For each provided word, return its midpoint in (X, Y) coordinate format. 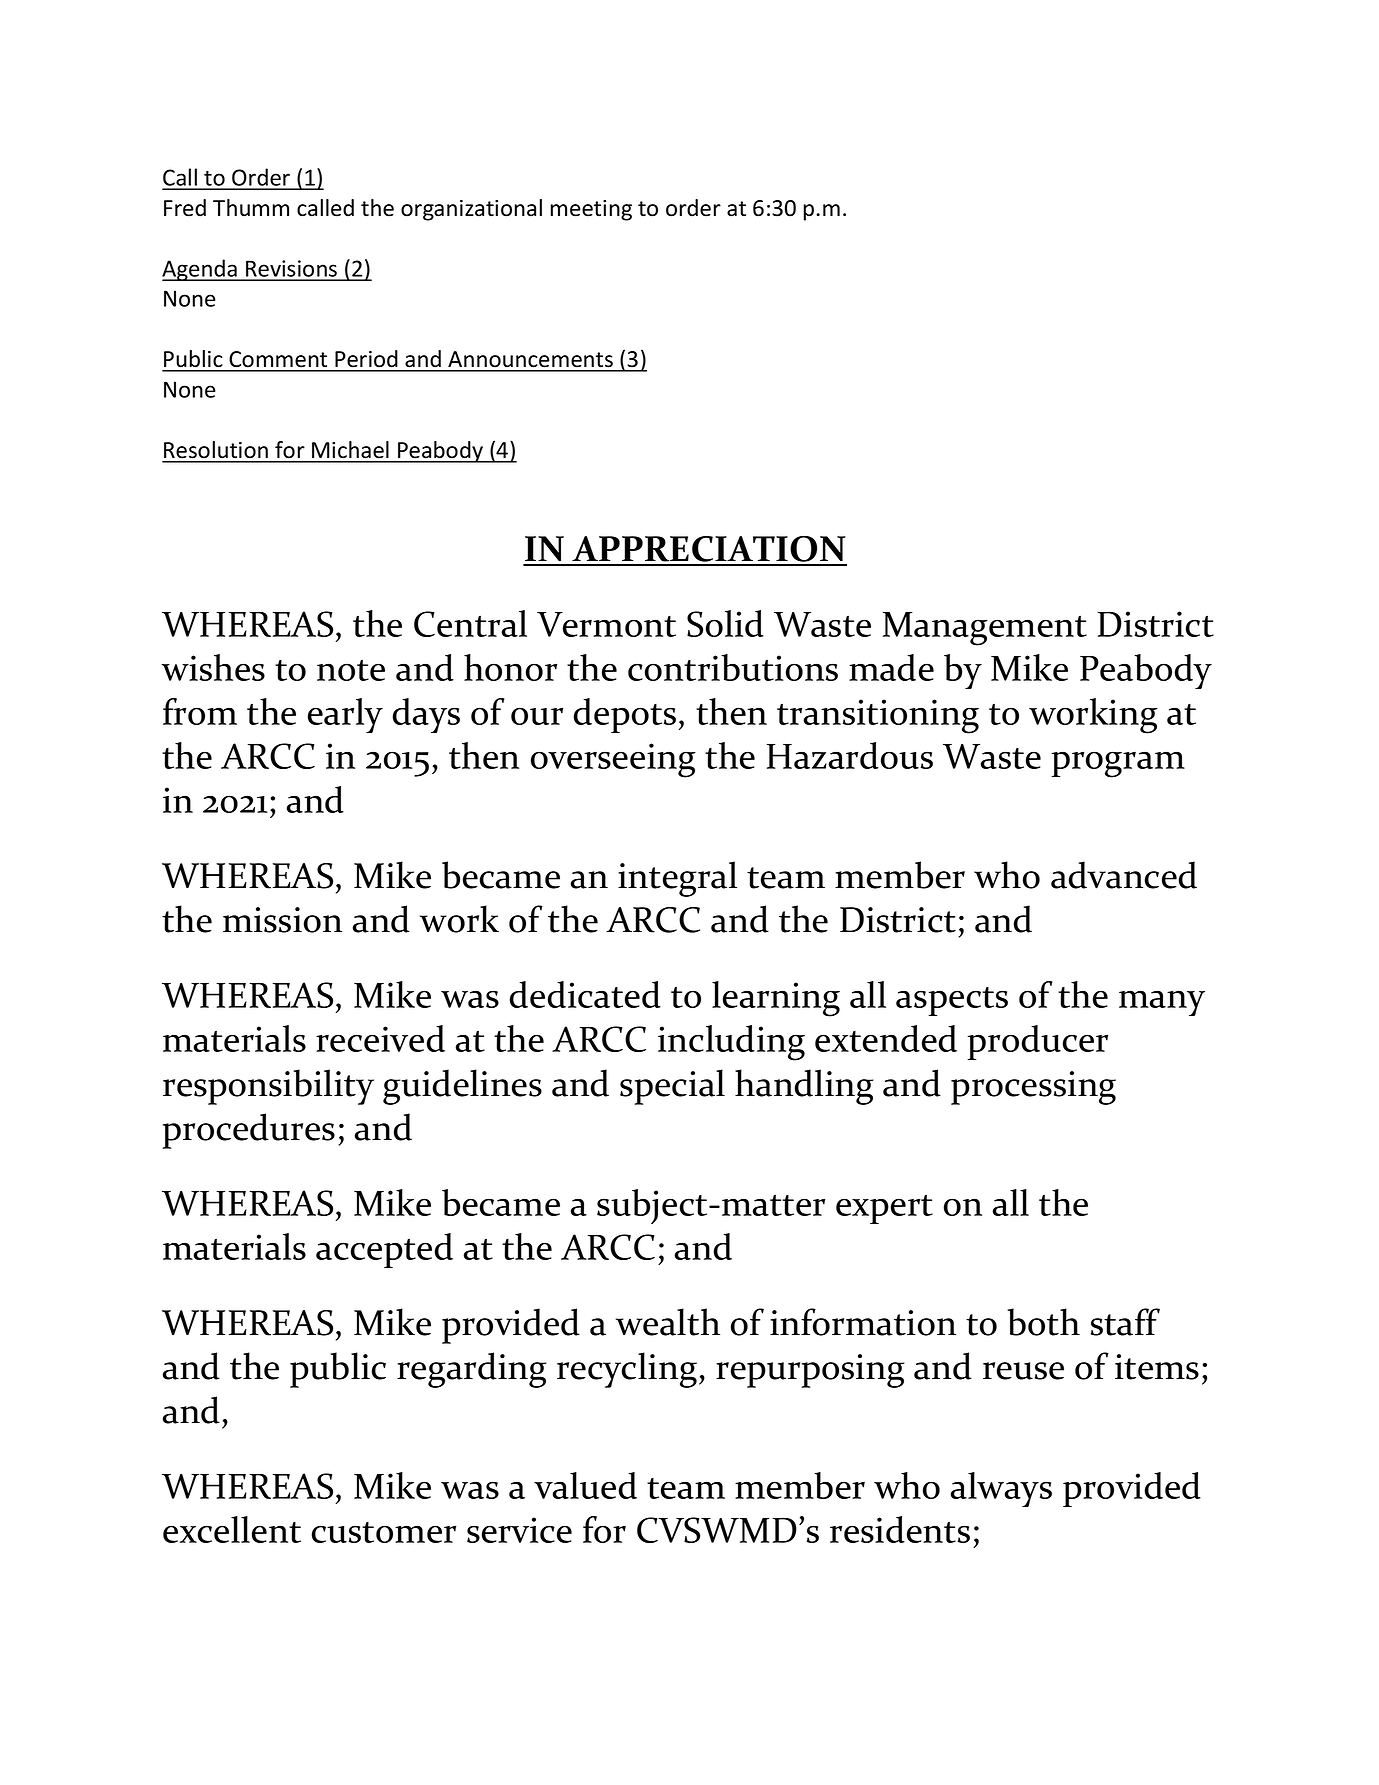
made (891, 667)
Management (985, 629)
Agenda (200, 270)
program (1118, 764)
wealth (668, 1322)
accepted (384, 1250)
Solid (725, 623)
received (380, 1038)
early (345, 715)
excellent (232, 1529)
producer (1037, 1042)
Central (470, 623)
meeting (591, 210)
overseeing (613, 760)
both (1044, 1322)
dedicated (585, 994)
